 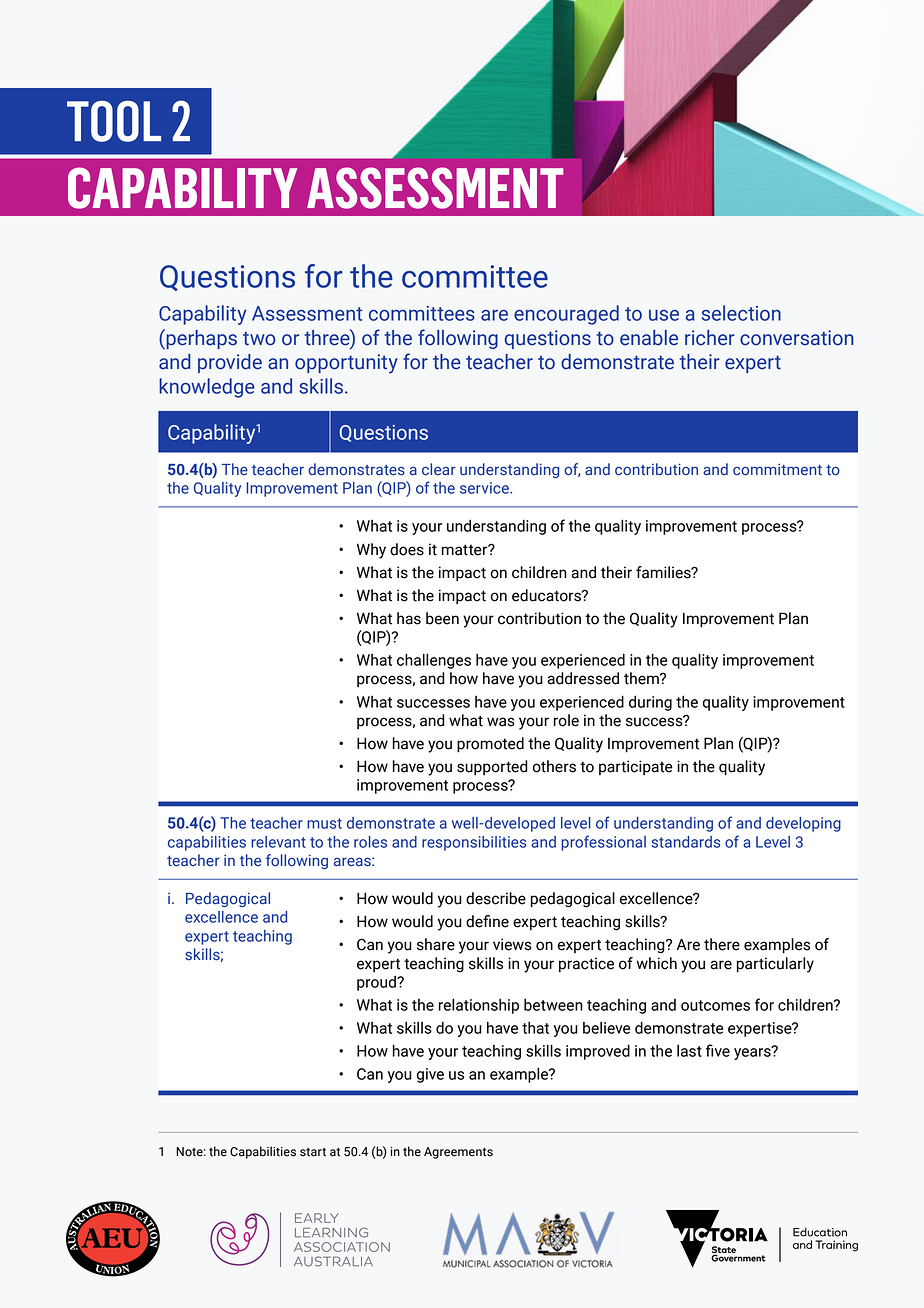 I want to click on start, so click(x=313, y=1152).
